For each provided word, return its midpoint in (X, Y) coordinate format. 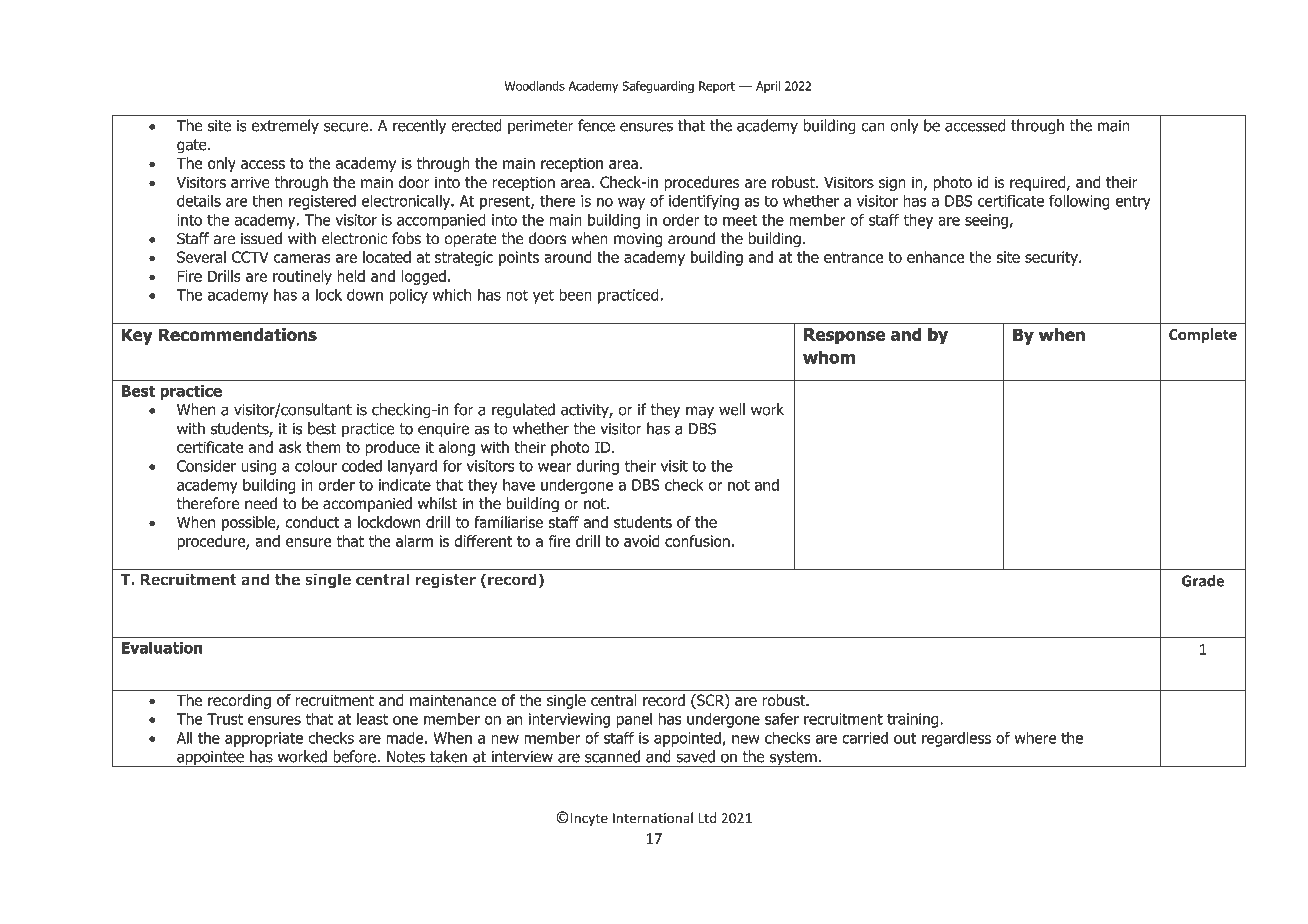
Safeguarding (658, 87)
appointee (210, 759)
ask (290, 447)
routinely (302, 277)
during (597, 467)
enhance (935, 257)
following (1079, 202)
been (575, 294)
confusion (697, 541)
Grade (1203, 581)
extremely (285, 127)
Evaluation (162, 647)
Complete (1203, 335)
